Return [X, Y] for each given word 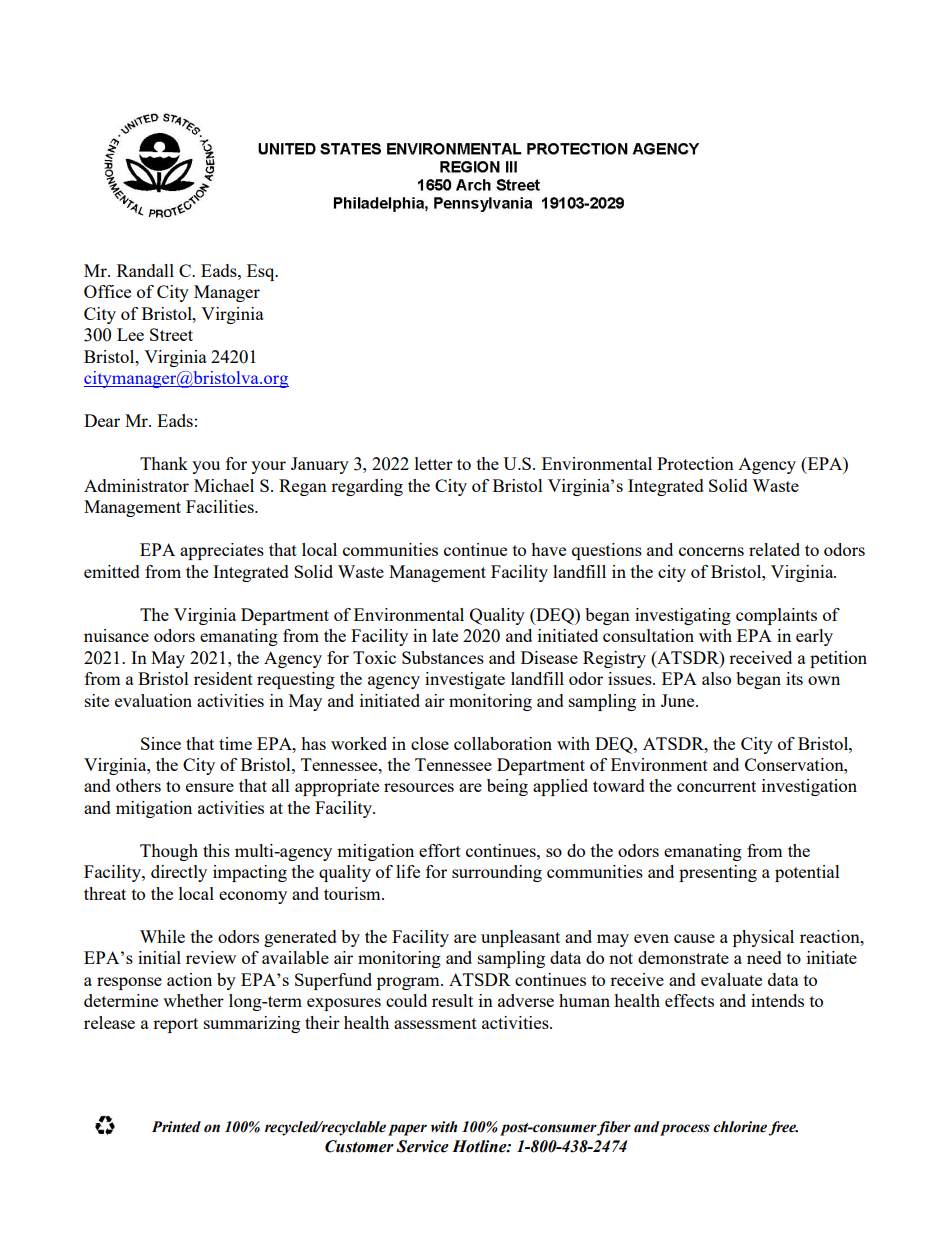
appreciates [222, 551]
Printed [176, 1127]
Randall [145, 270]
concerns [711, 551]
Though [169, 852]
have [548, 549]
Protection [695, 463]
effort [440, 850]
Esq [262, 272]
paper [407, 1130]
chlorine [740, 1127]
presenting [718, 873]
